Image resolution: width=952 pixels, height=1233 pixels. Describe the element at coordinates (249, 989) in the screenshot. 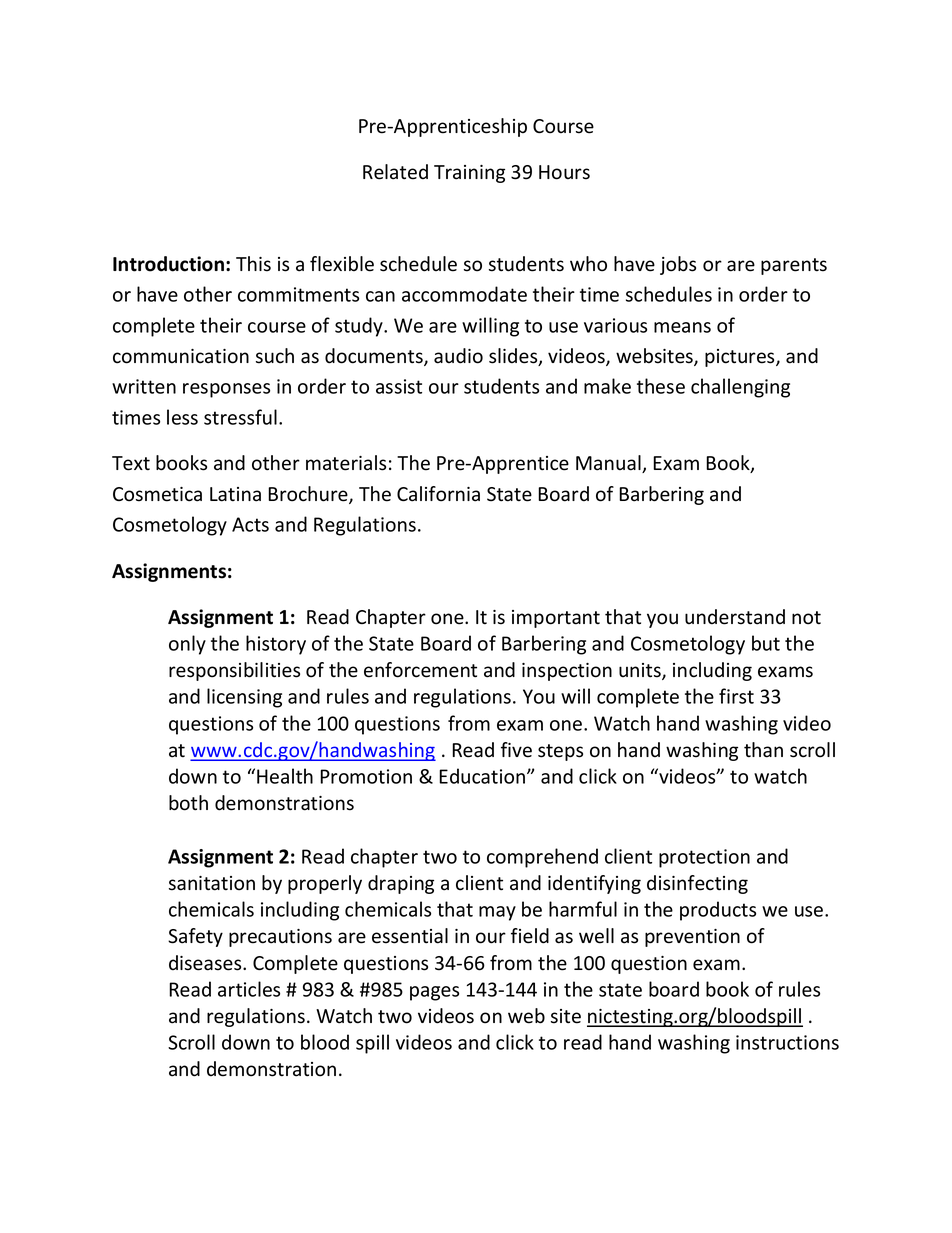

I see `articles` at that location.
